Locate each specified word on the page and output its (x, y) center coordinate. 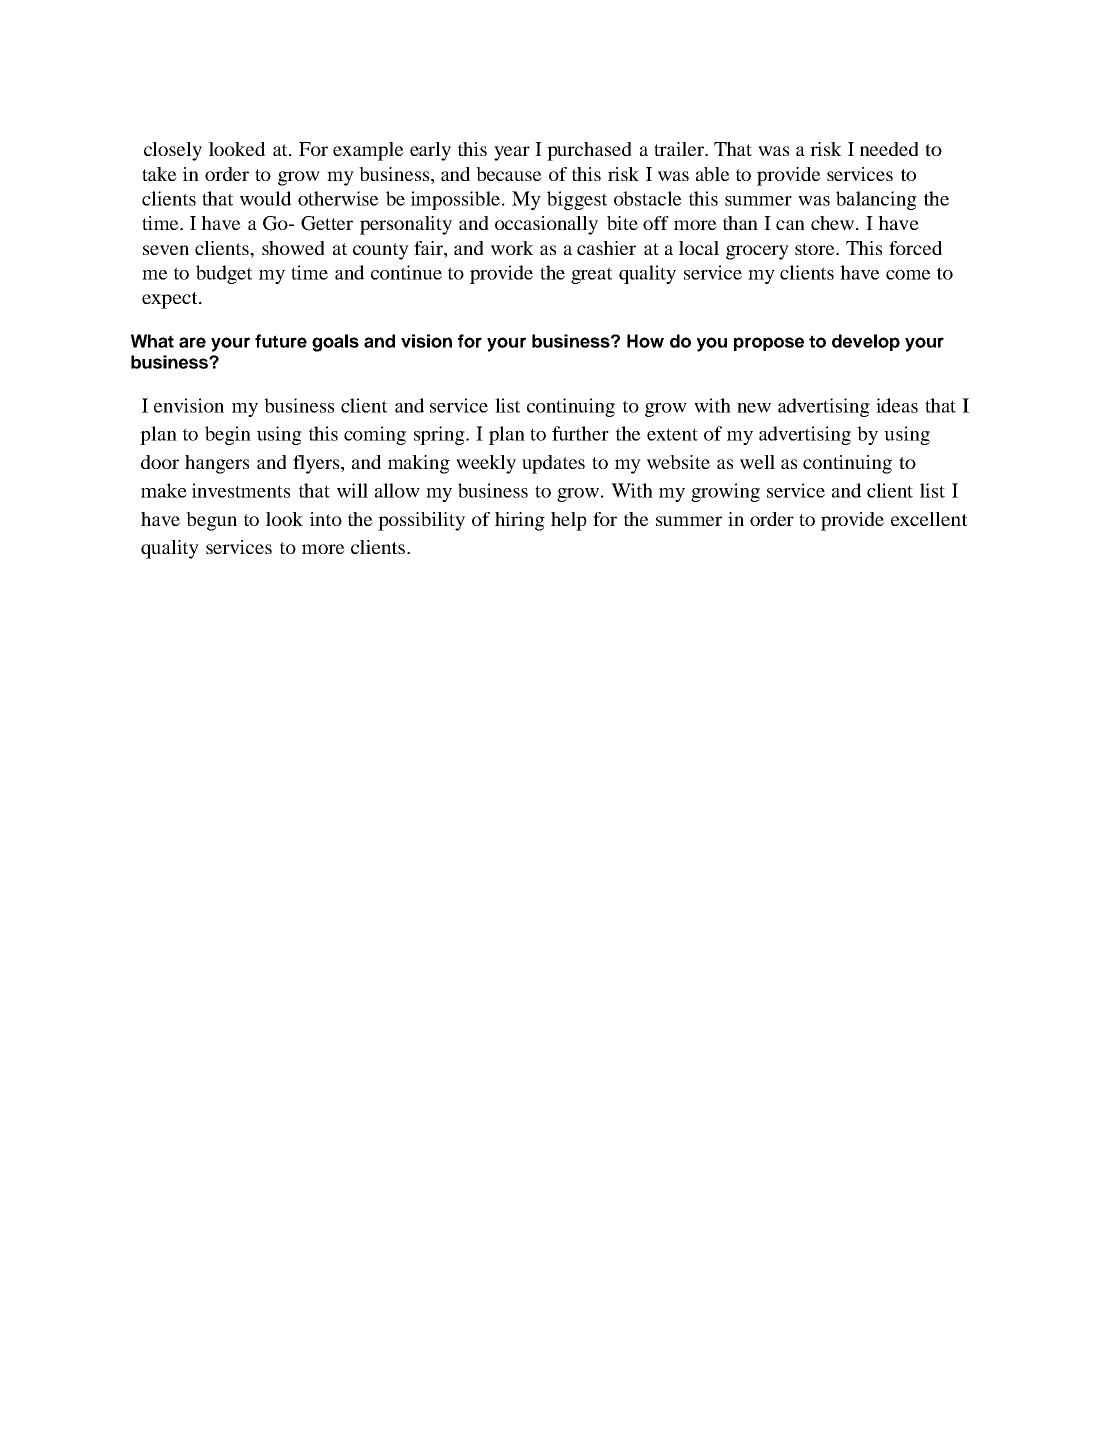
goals (335, 343)
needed (889, 149)
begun (211, 521)
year (512, 153)
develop (866, 342)
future (281, 341)
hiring (520, 521)
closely (173, 151)
